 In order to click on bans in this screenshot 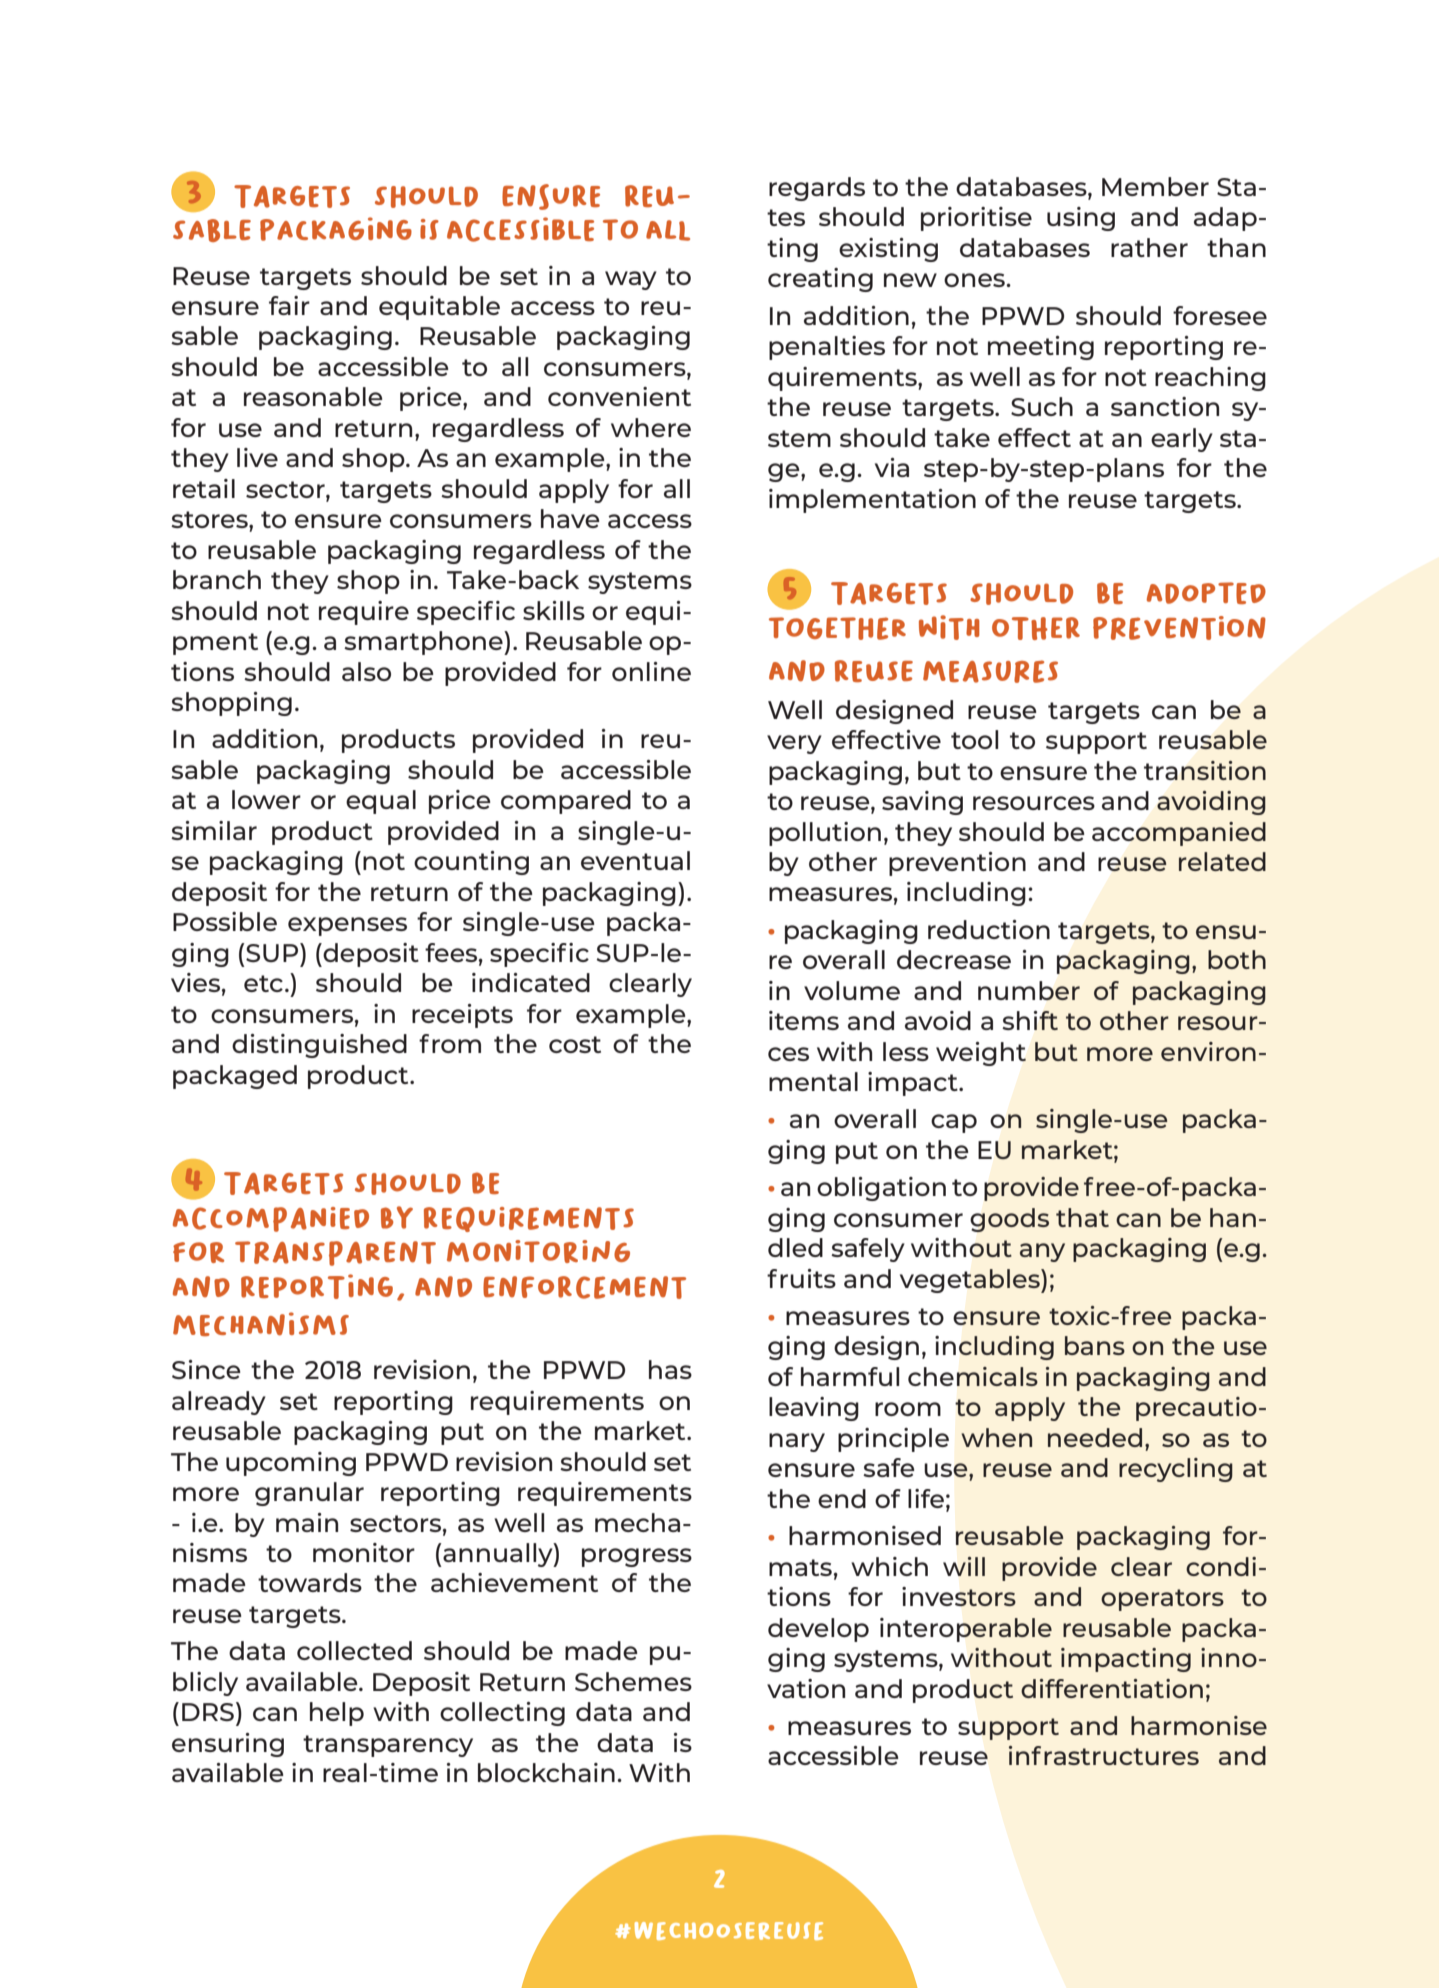, I will do `click(1095, 1345)`.
